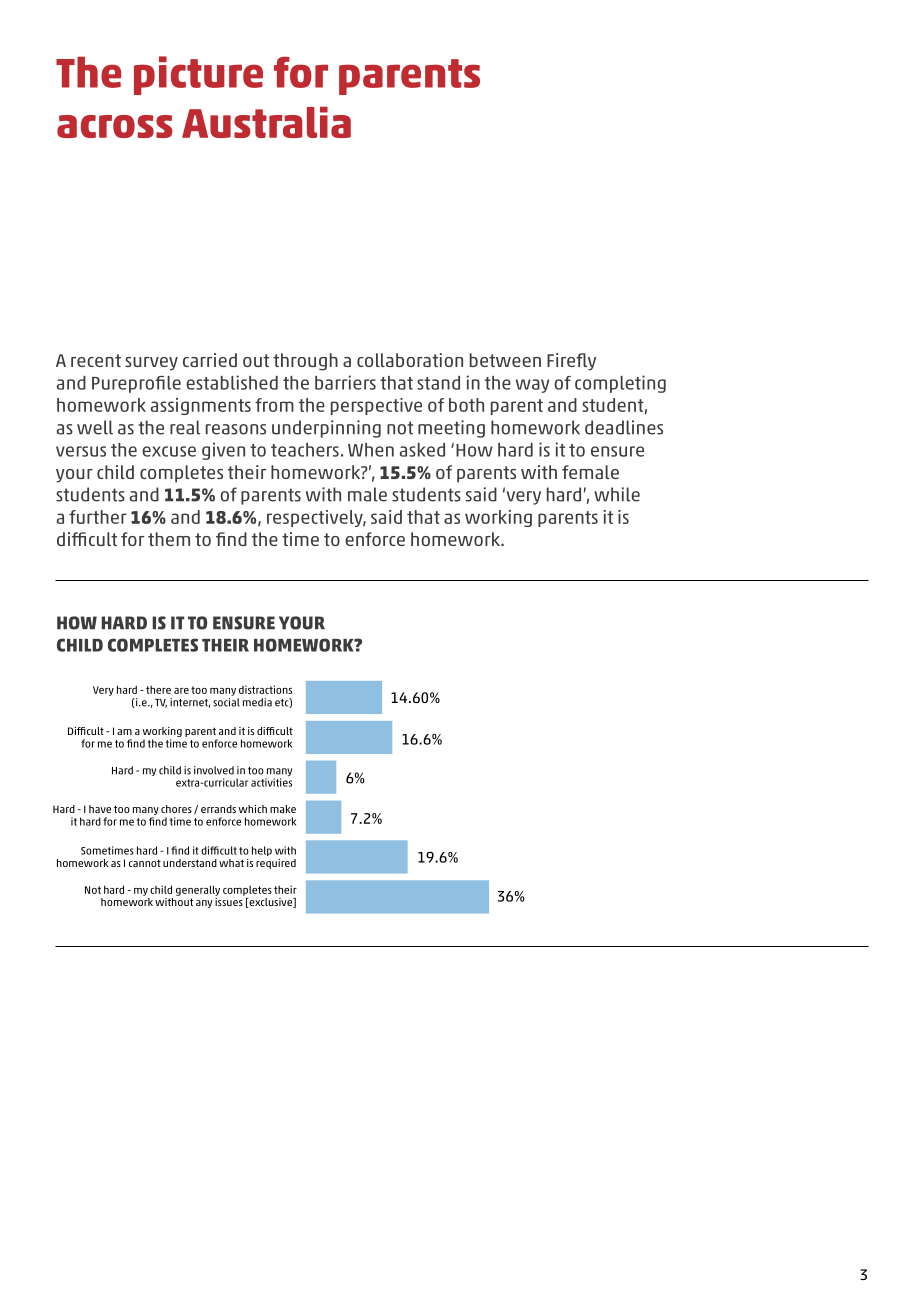  Describe the element at coordinates (505, 360) in the screenshot. I see `between` at that location.
